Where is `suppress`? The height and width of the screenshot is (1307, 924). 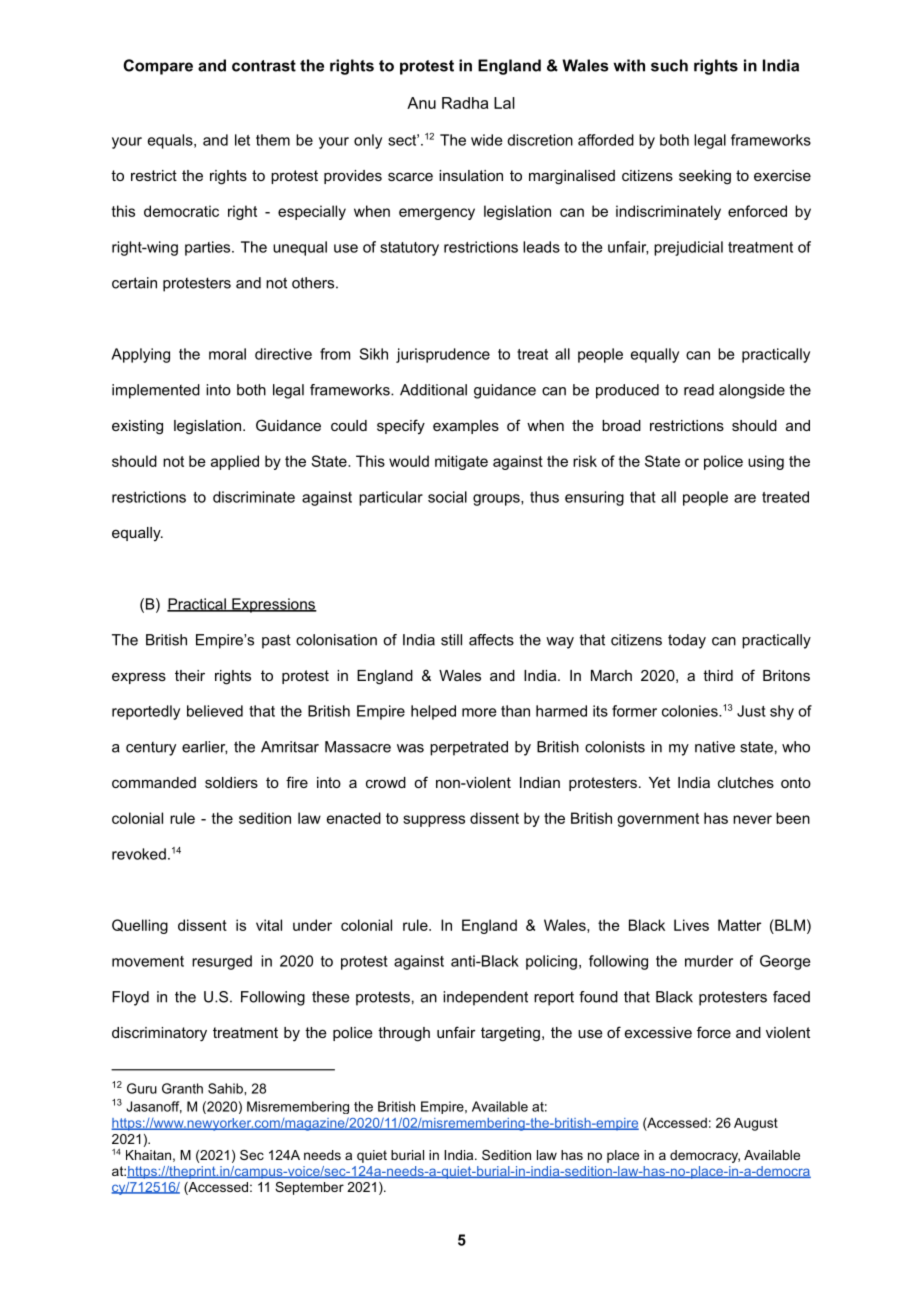 suppress is located at coordinates (434, 821).
